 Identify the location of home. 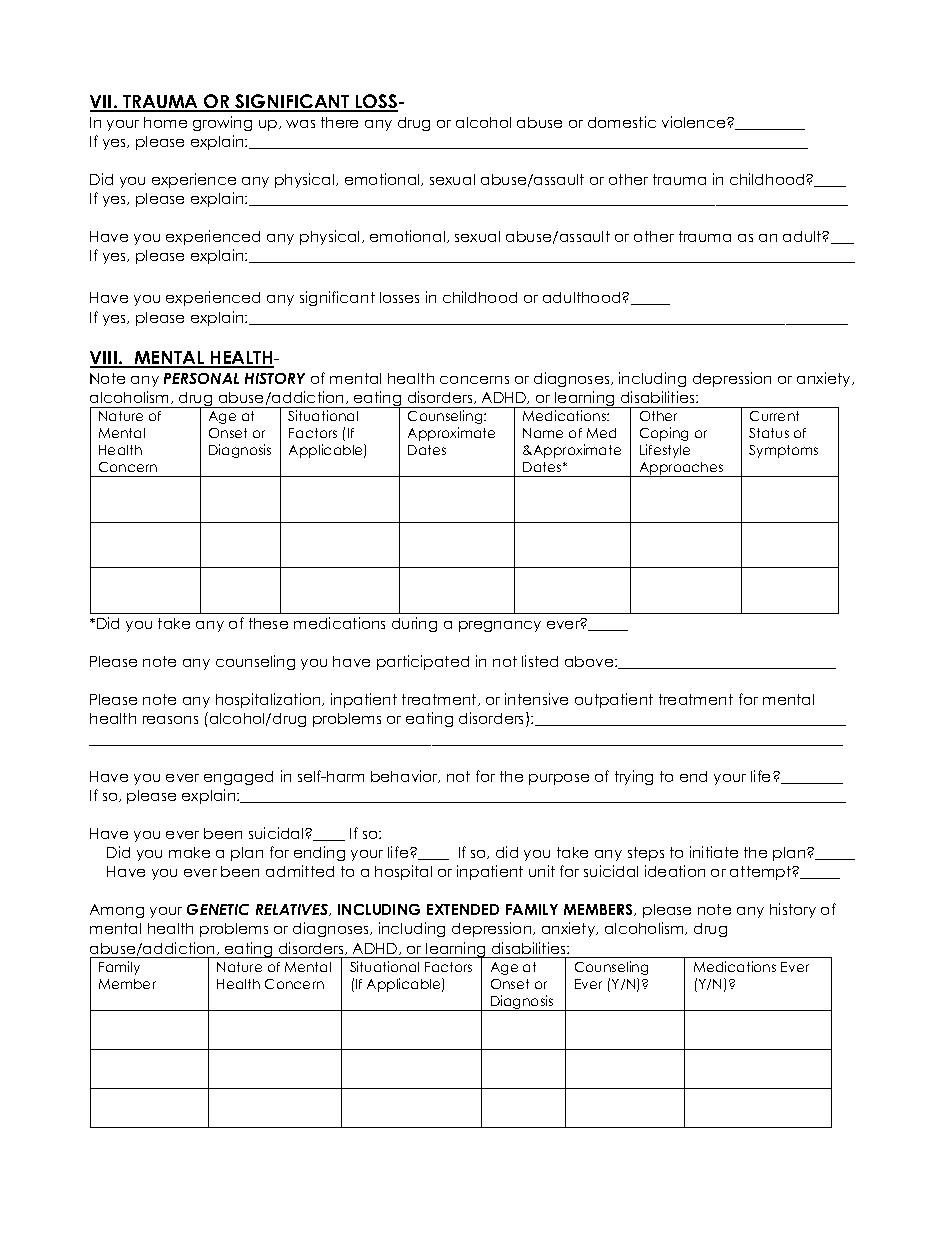
(165, 122).
